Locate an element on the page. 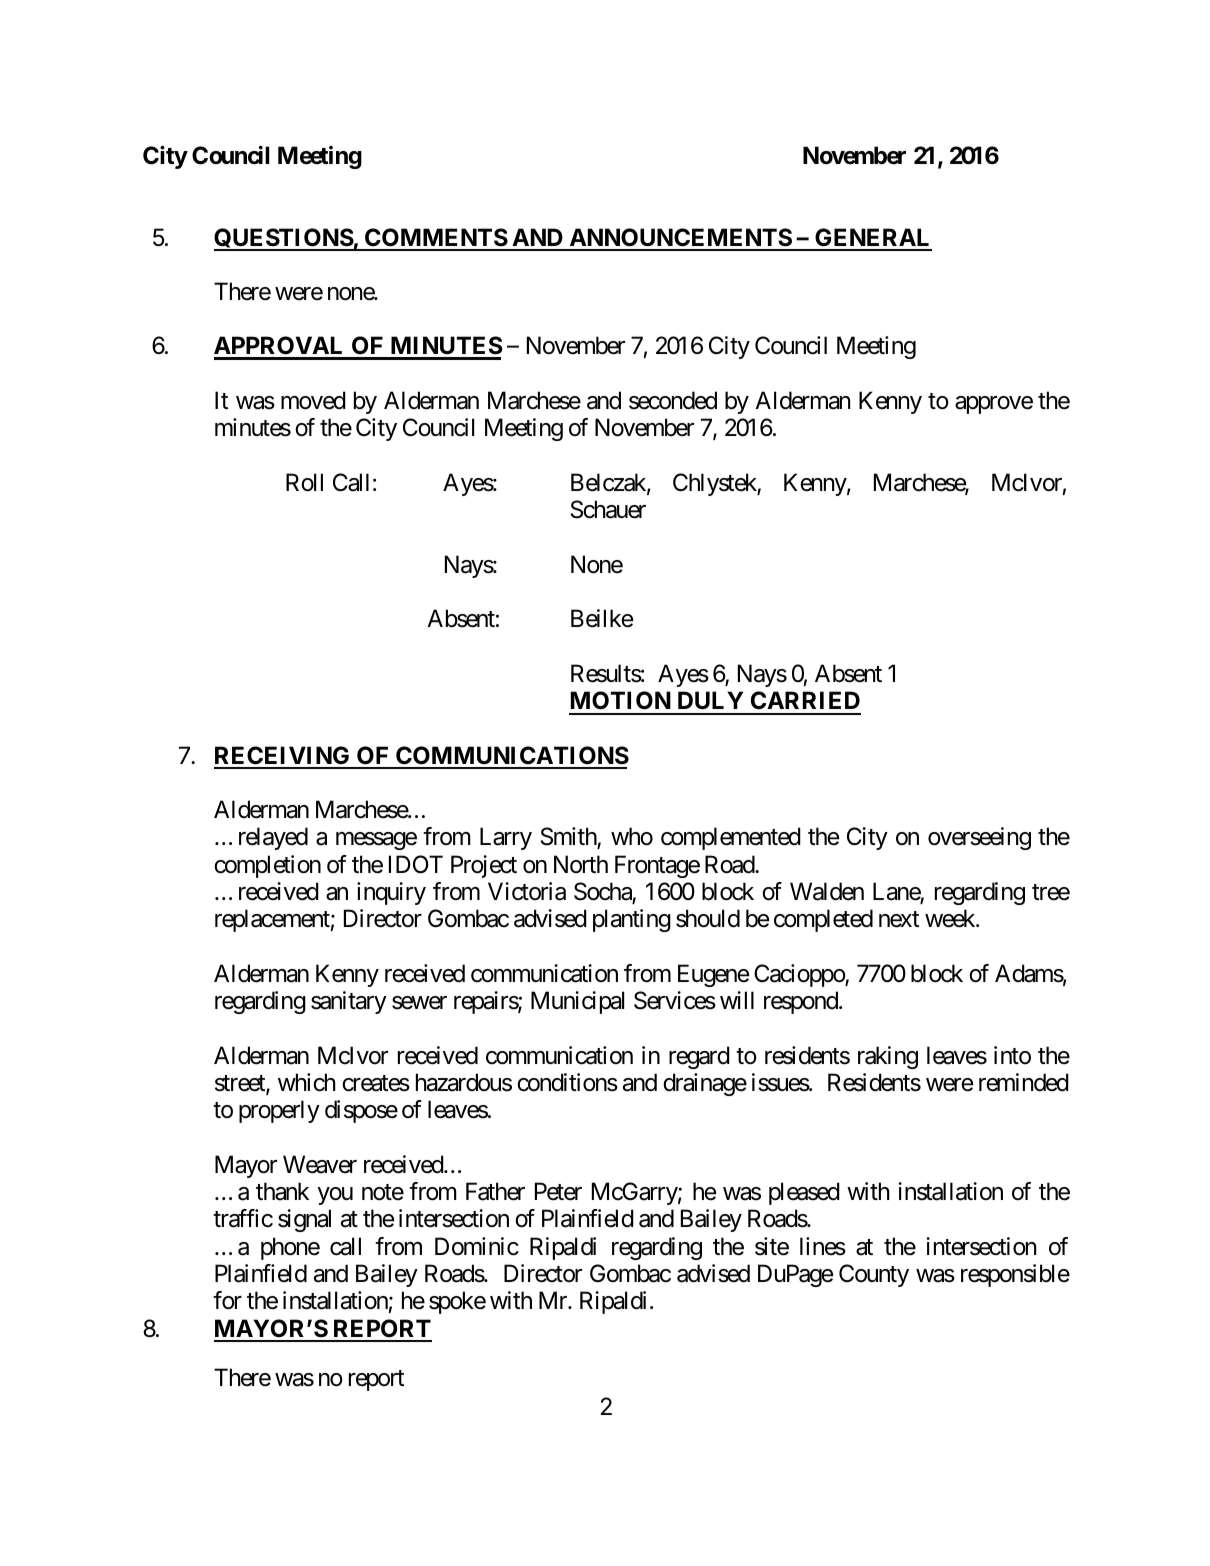 The width and height of the document is (1210, 1566). signal is located at coordinates (304, 1220).
